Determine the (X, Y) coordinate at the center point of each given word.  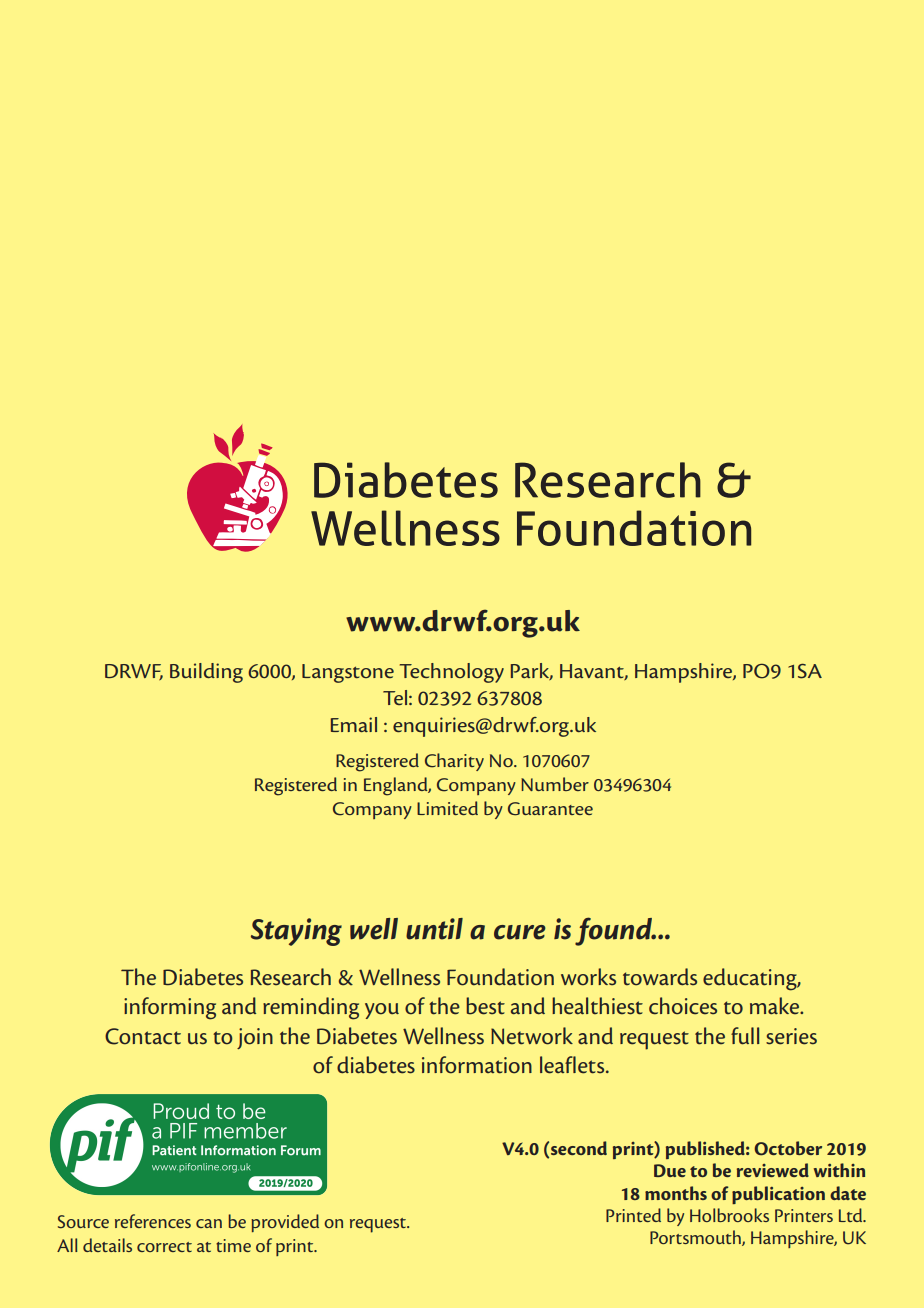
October (788, 1148)
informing (170, 1008)
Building (206, 673)
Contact (143, 1036)
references (153, 1221)
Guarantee (550, 809)
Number (555, 784)
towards (660, 977)
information (477, 1065)
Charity (454, 762)
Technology (452, 673)
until (434, 929)
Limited (447, 808)
